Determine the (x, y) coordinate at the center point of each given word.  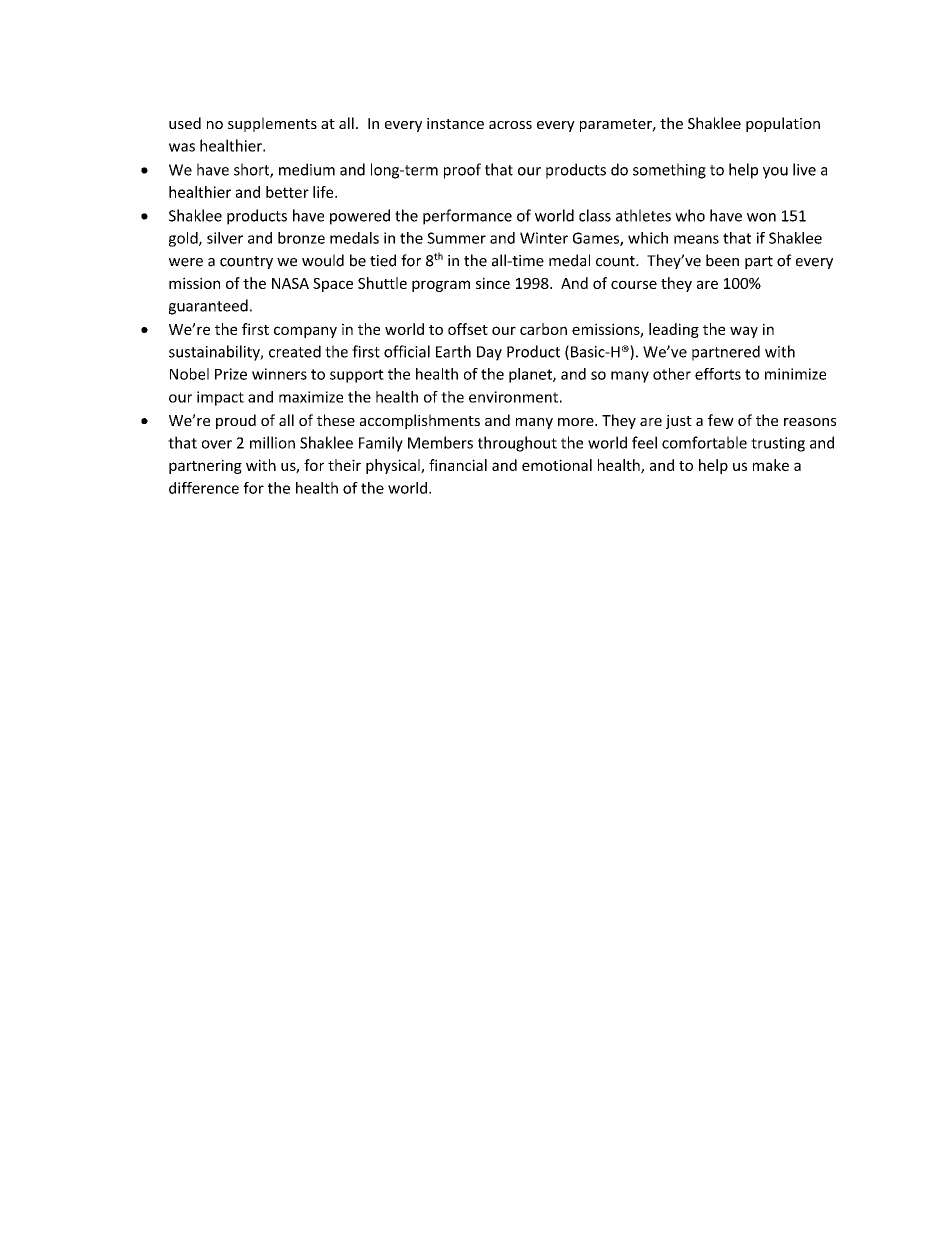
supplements (272, 124)
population (783, 124)
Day (489, 353)
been (722, 260)
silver (225, 238)
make (771, 465)
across (510, 125)
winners (279, 374)
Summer (456, 238)
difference (204, 488)
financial (458, 465)
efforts (718, 374)
